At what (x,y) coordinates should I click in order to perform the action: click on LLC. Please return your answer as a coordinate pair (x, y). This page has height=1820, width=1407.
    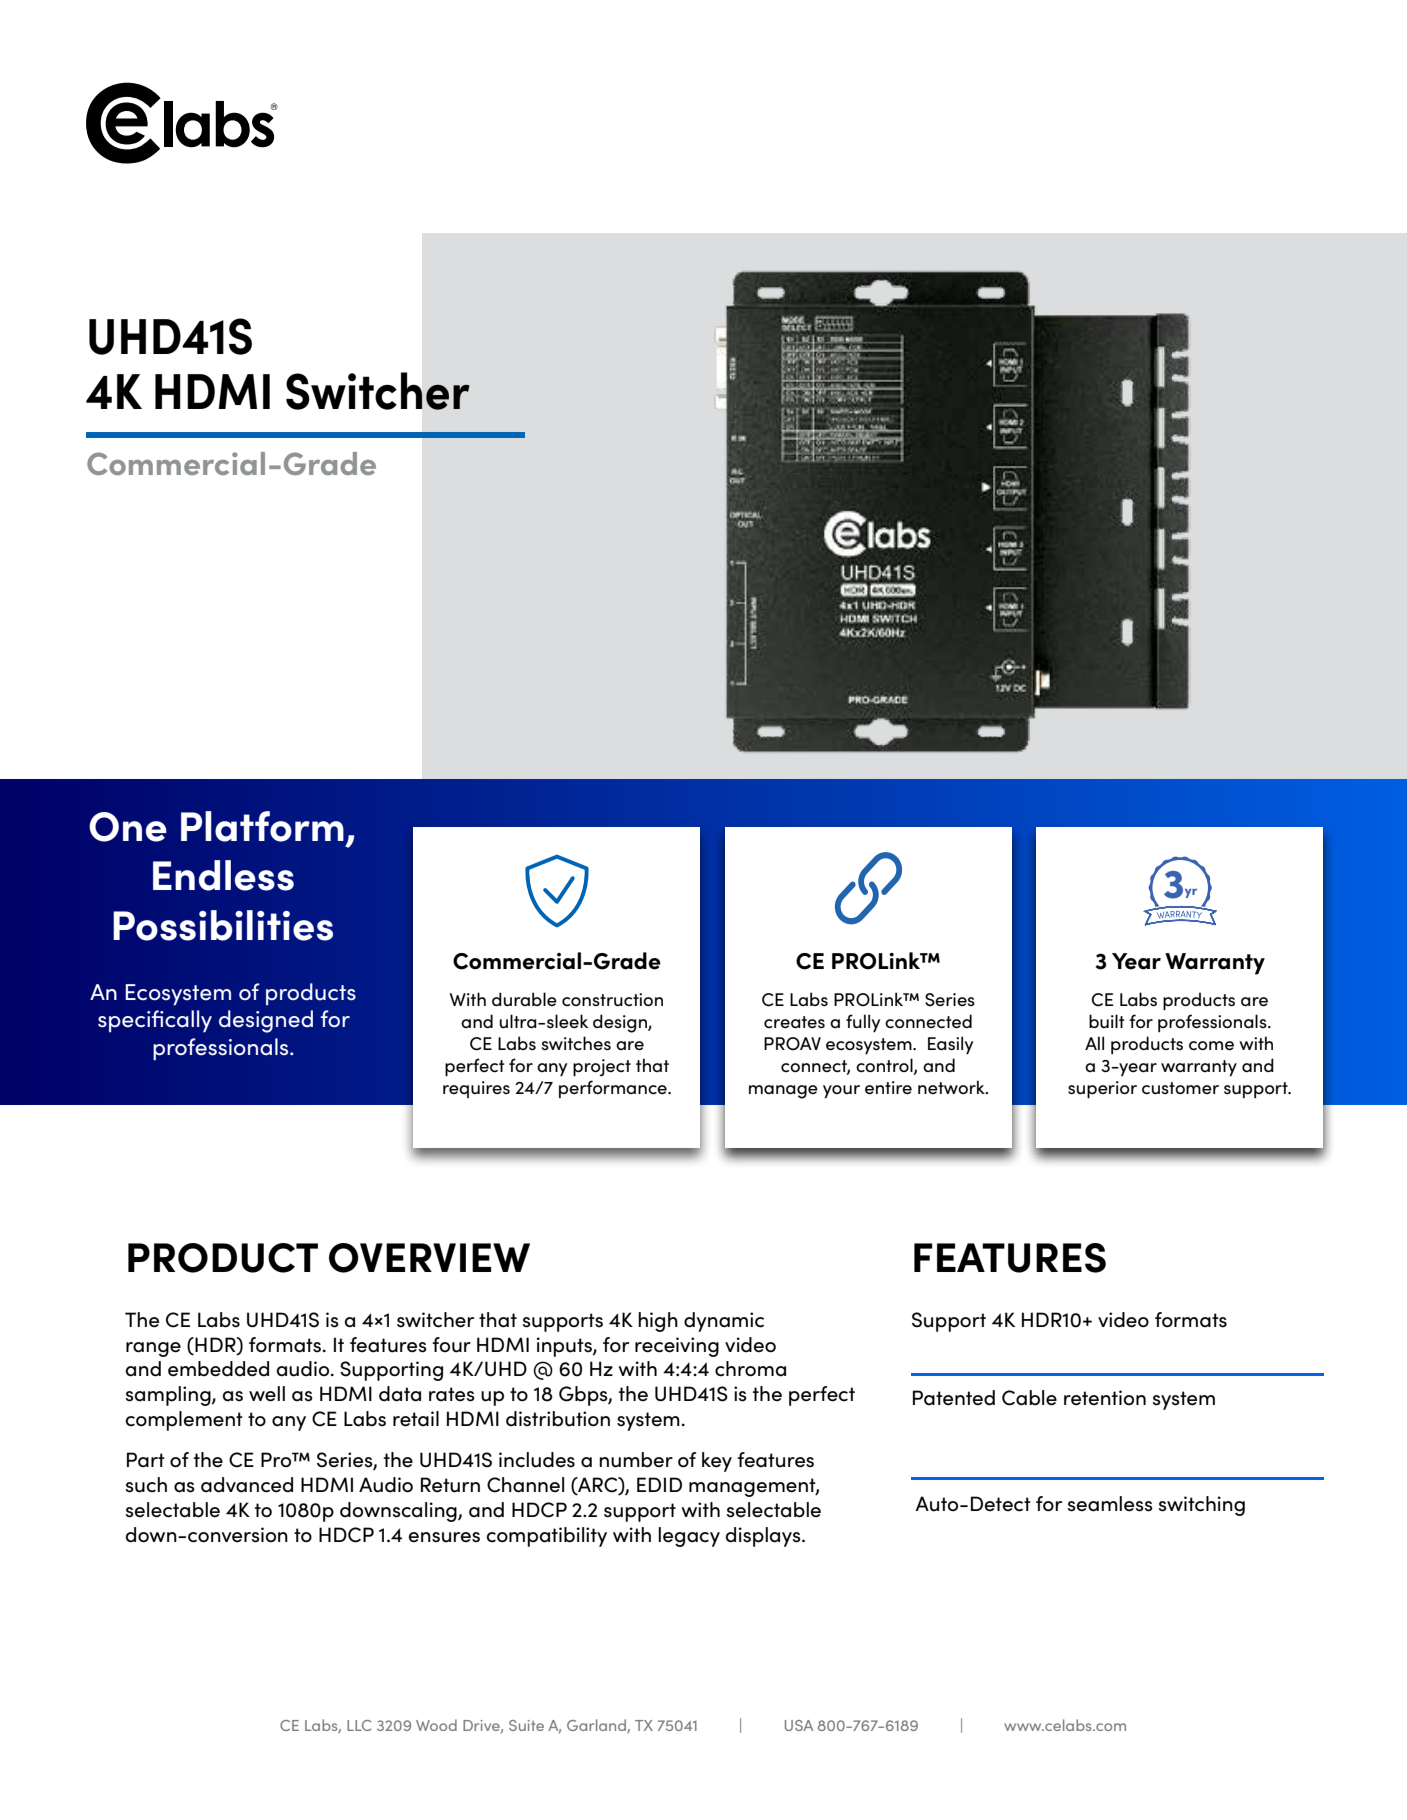
    Looking at the image, I should click on (359, 1725).
